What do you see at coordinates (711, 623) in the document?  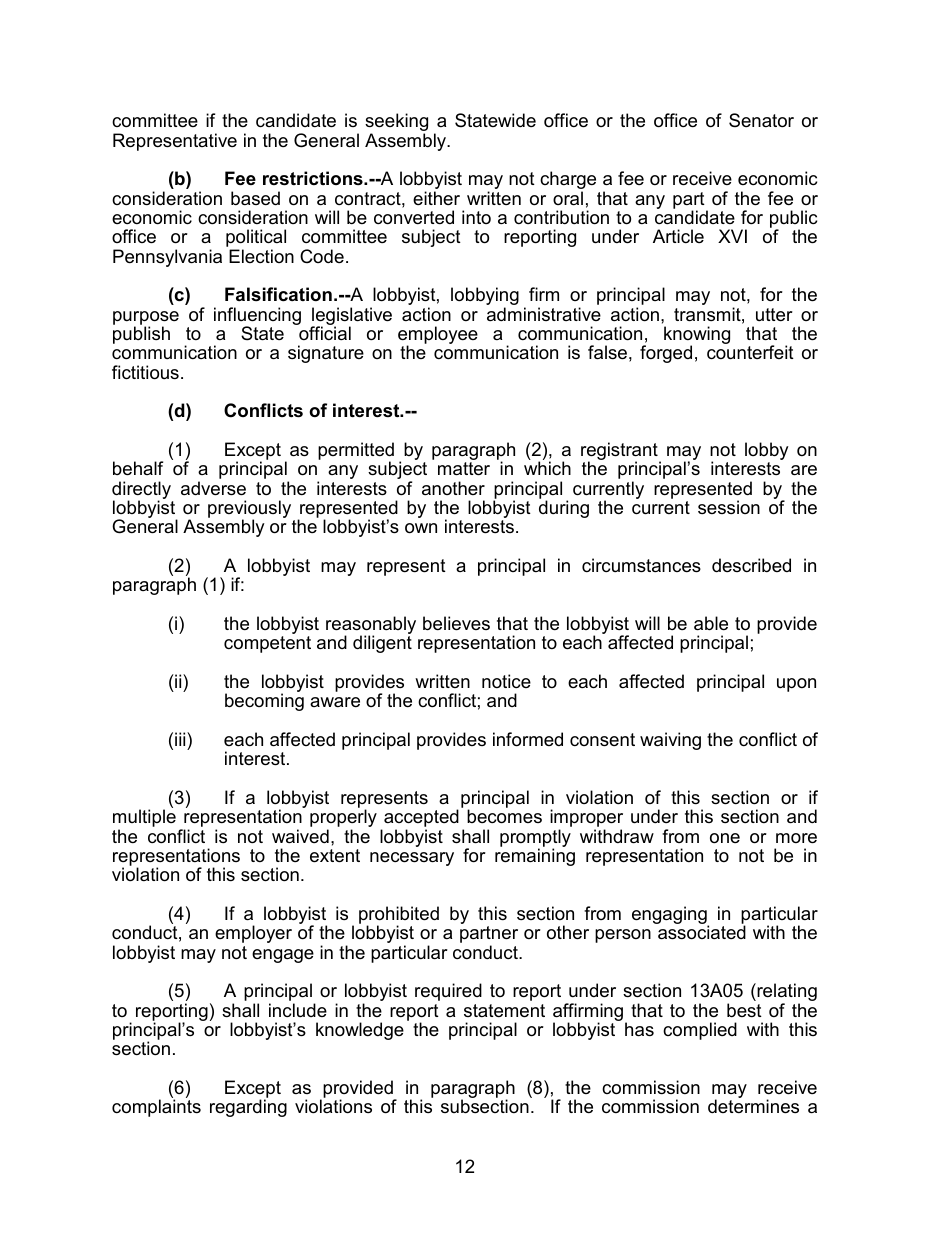 I see `able` at bounding box center [711, 623].
